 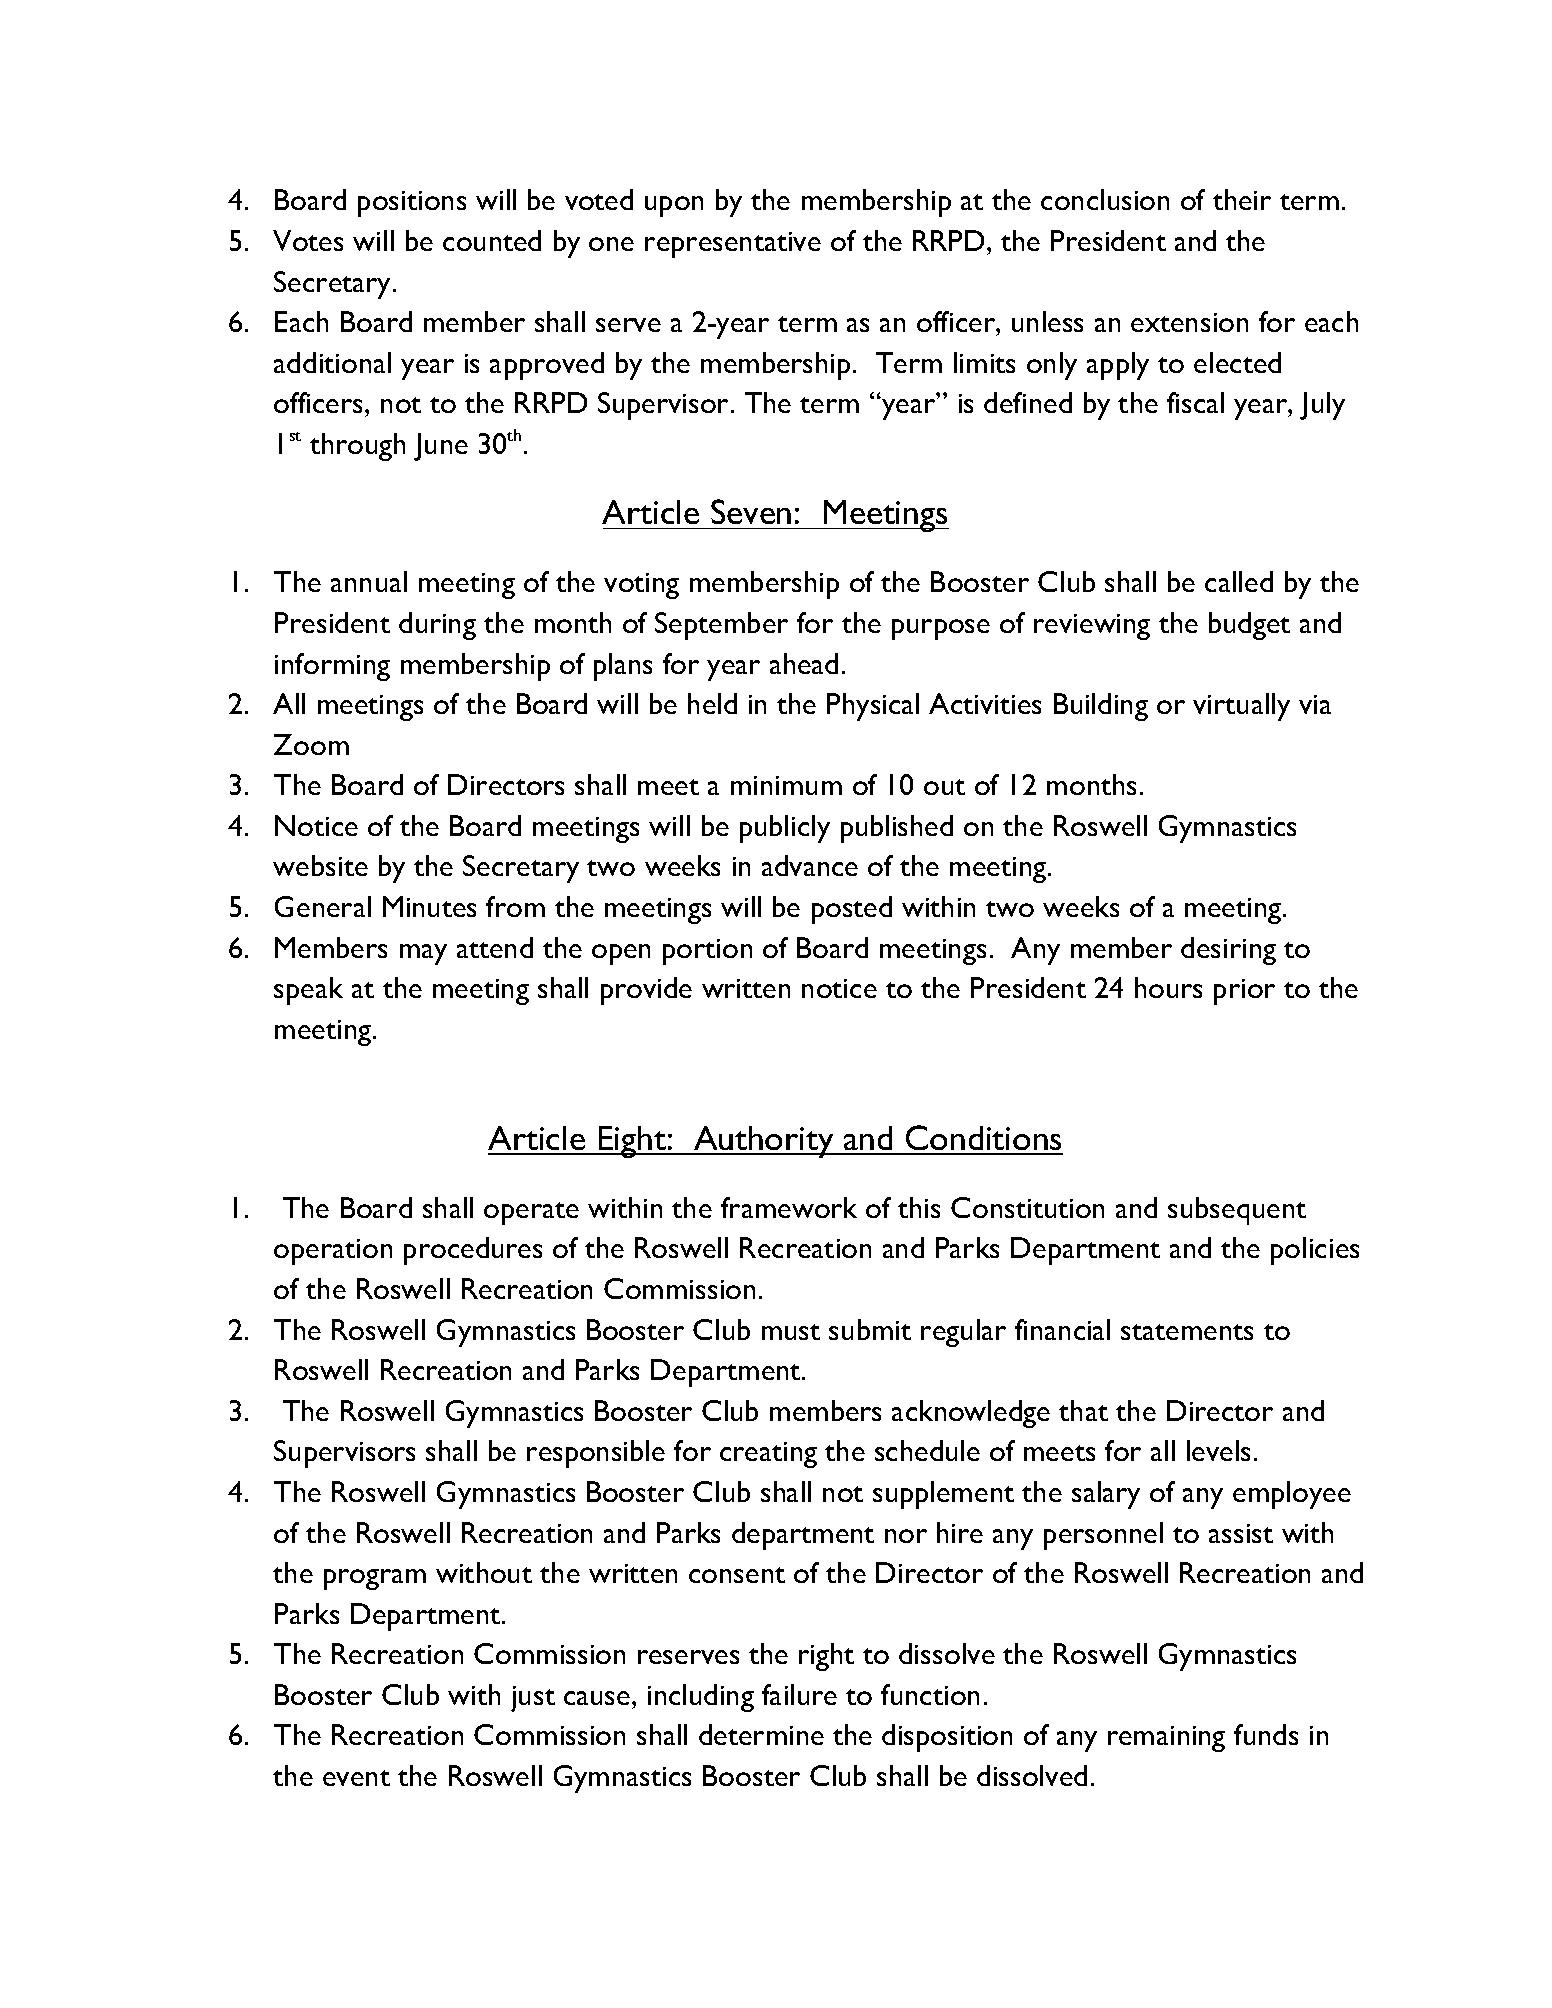 What do you see at coordinates (786, 785) in the image?
I see `minimum` at bounding box center [786, 785].
